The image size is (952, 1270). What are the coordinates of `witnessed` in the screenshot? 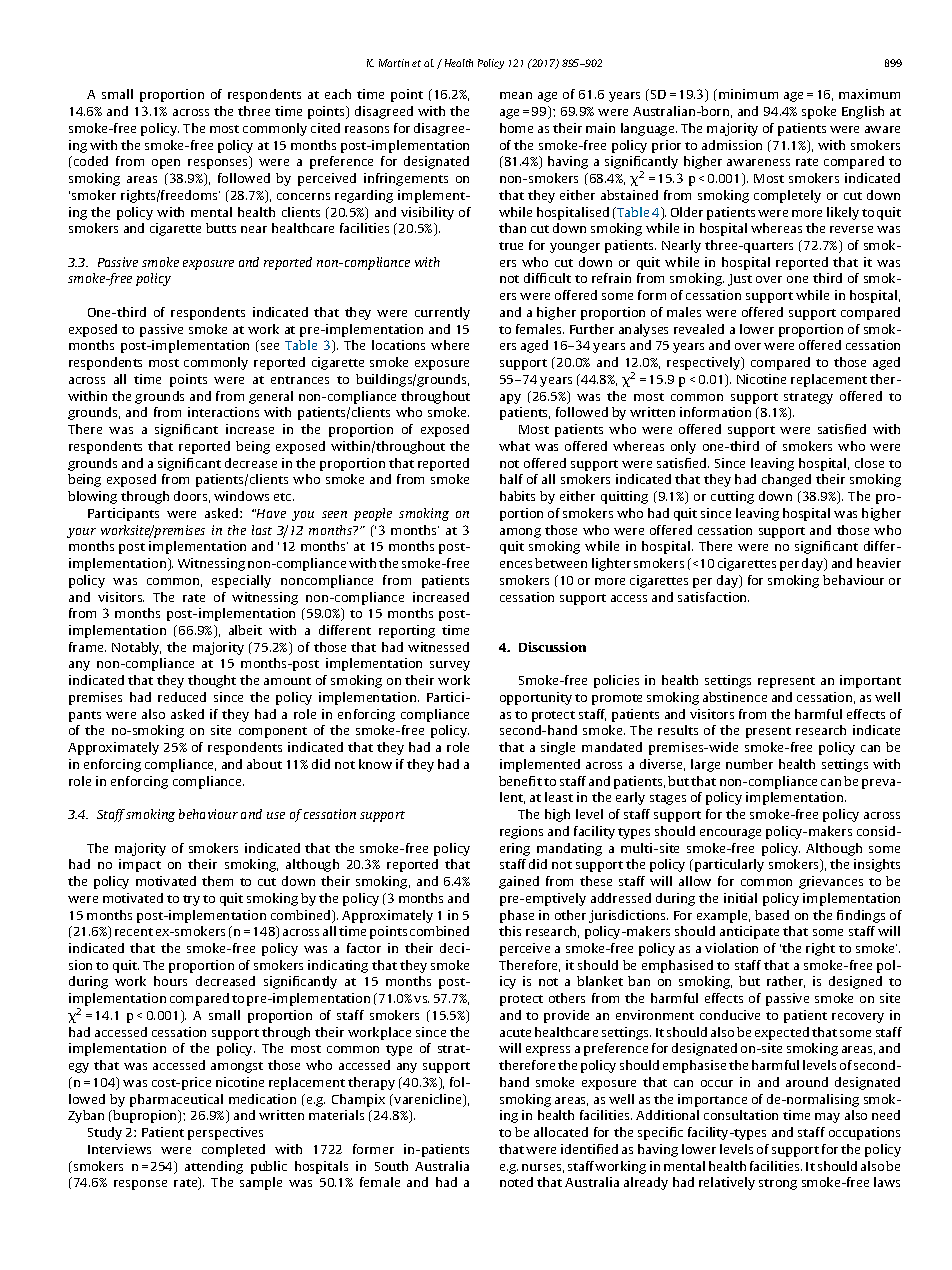 It's located at (438, 647).
